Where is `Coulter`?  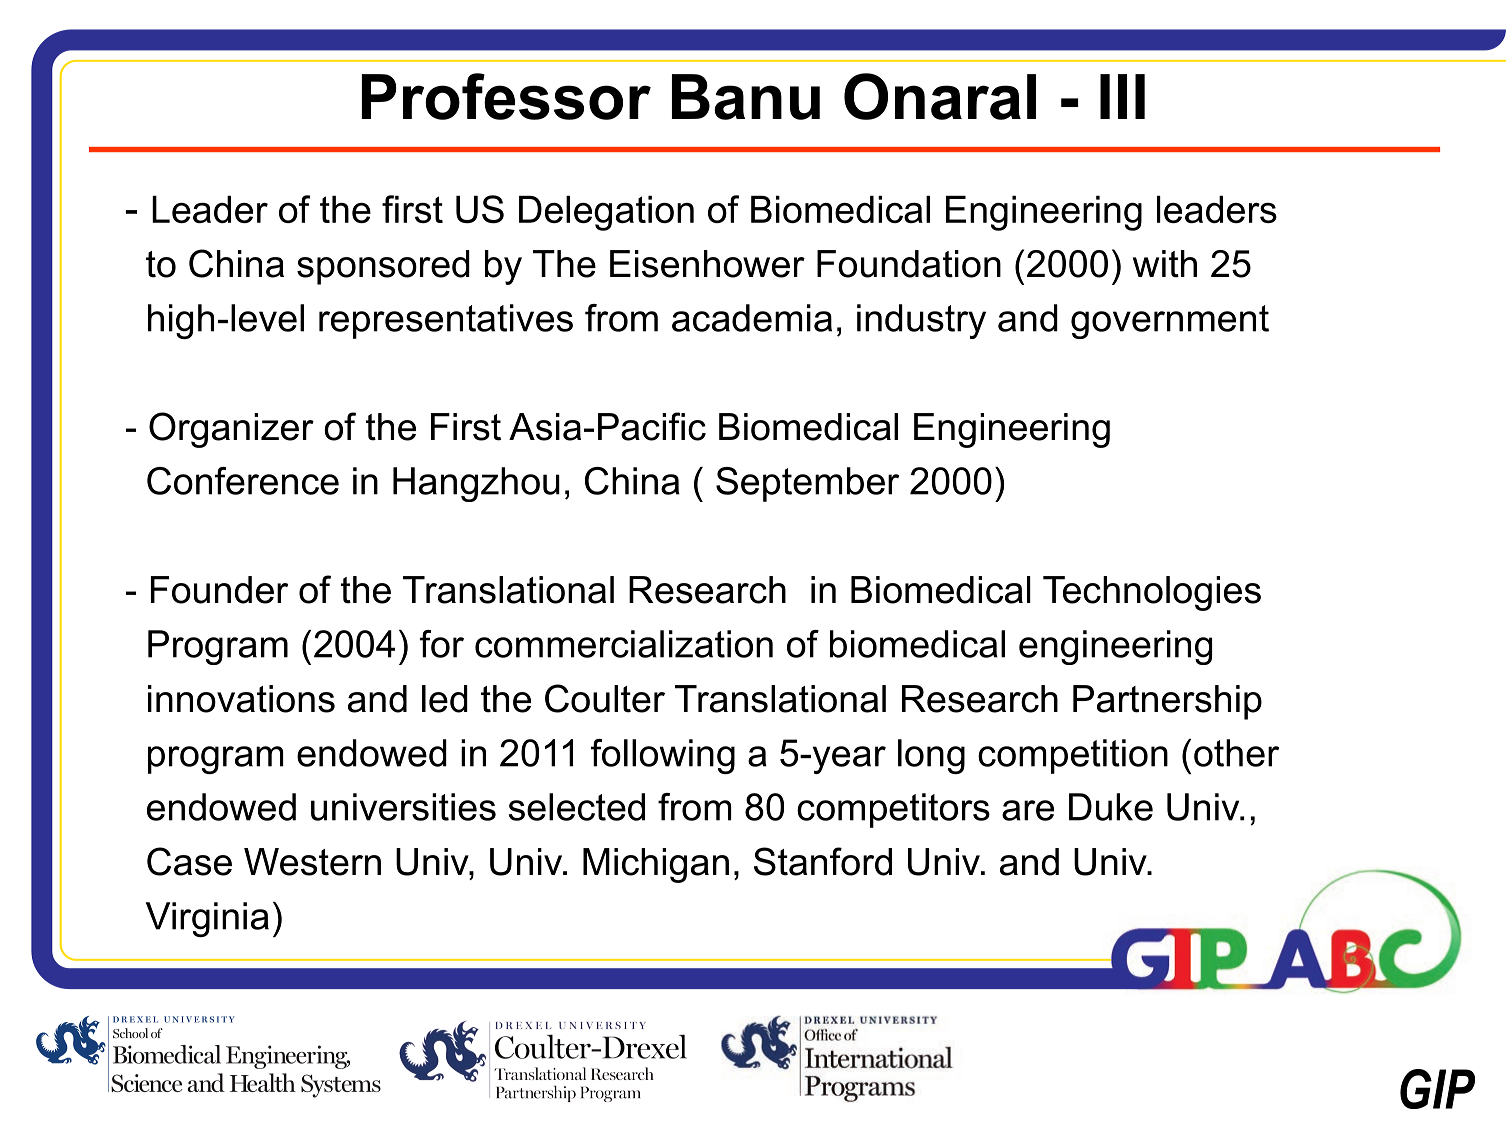 Coulter is located at coordinates (605, 698).
